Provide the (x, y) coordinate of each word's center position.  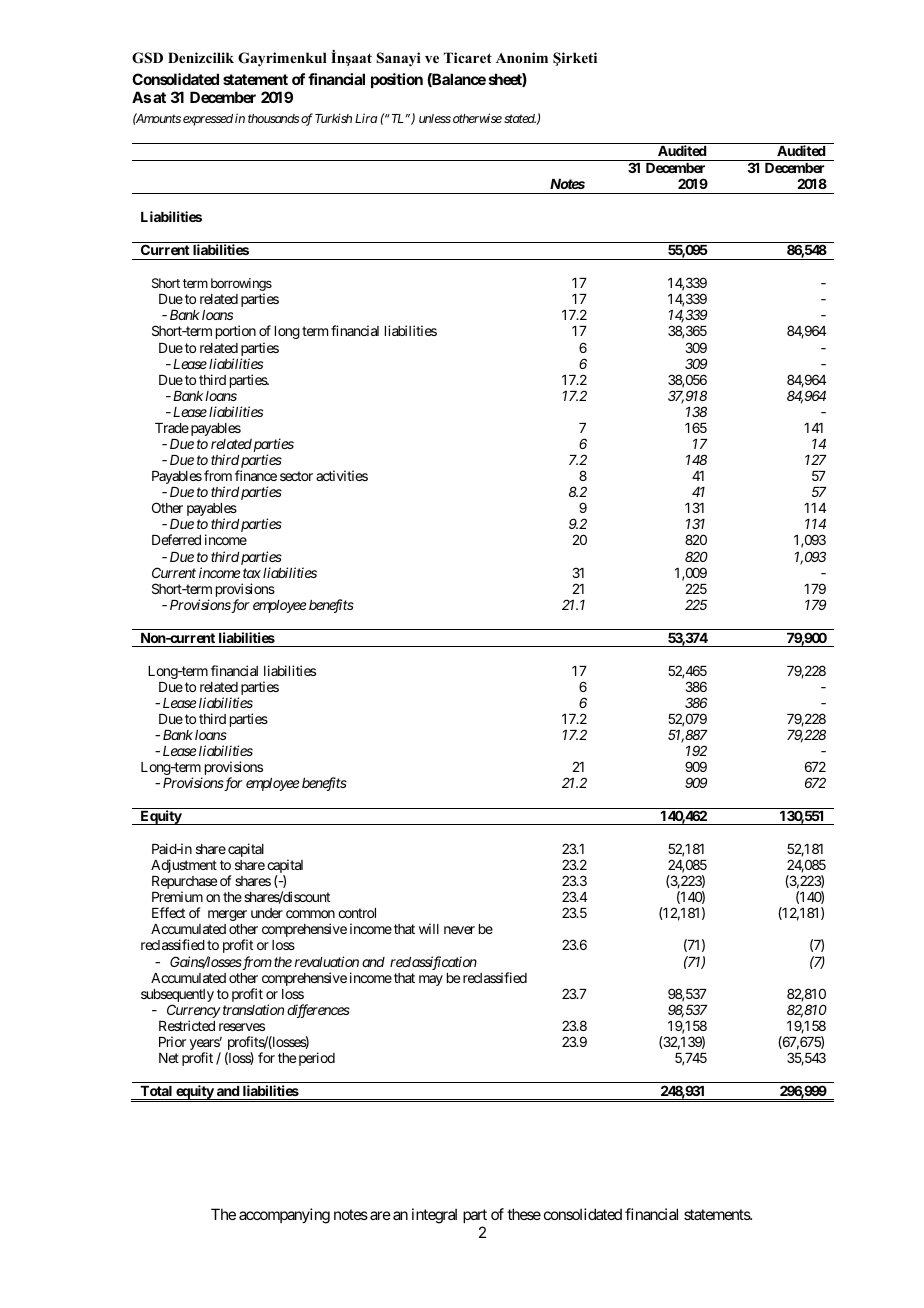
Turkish (333, 118)
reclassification (433, 963)
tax (252, 573)
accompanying (284, 1216)
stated (520, 119)
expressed (208, 120)
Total (156, 1091)
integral (434, 1216)
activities (342, 475)
